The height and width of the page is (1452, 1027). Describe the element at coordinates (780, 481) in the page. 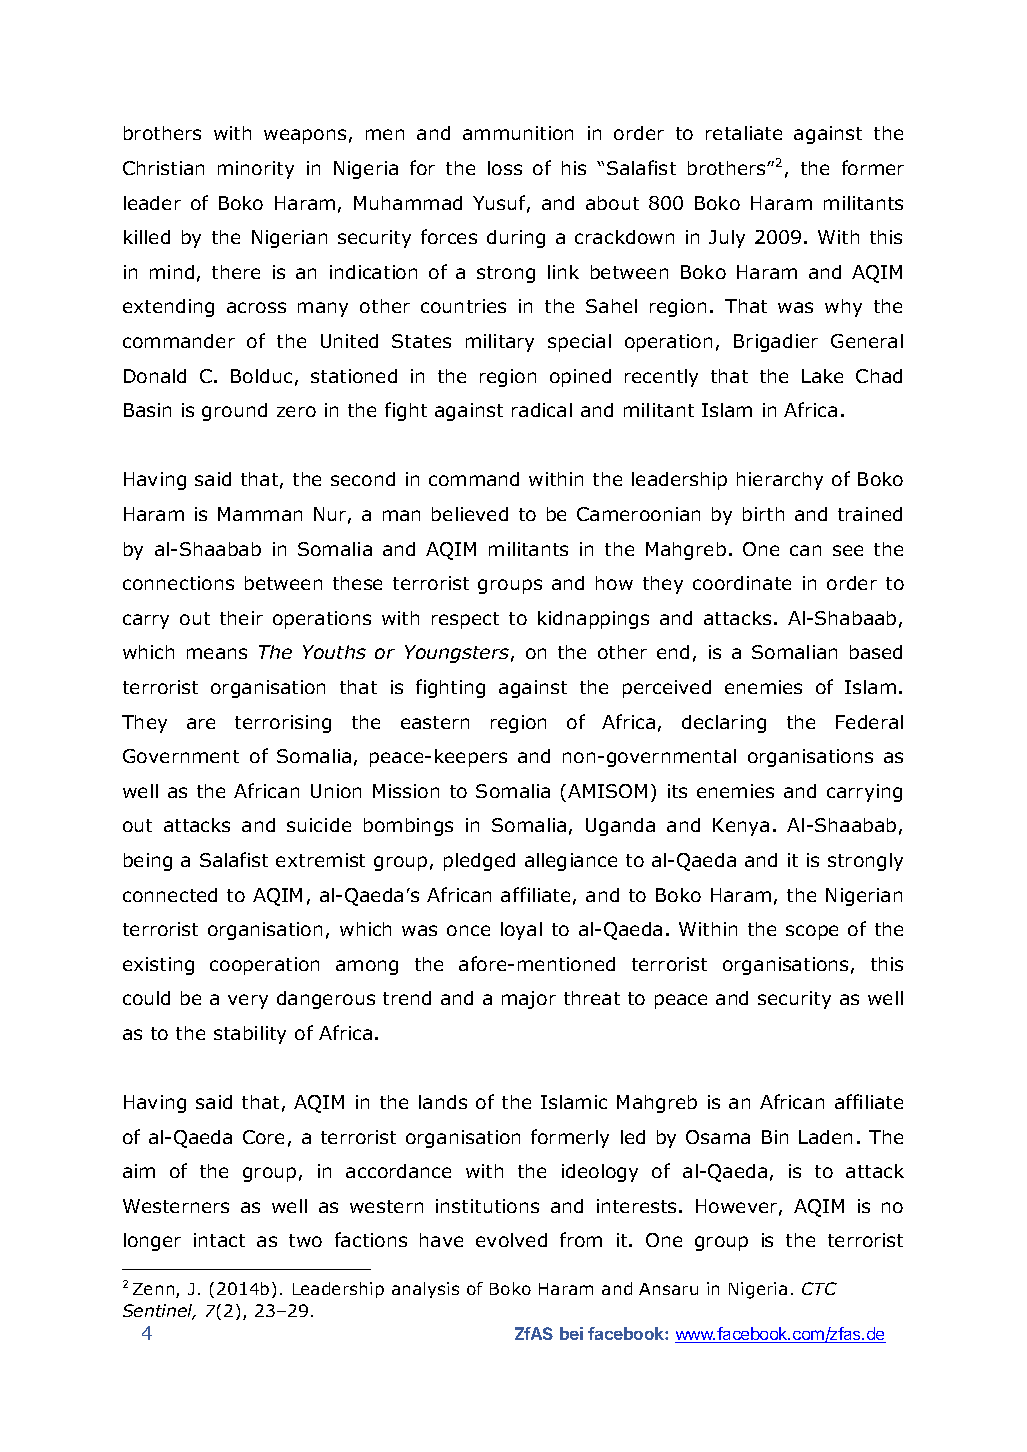

I see `hierarchy` at that location.
